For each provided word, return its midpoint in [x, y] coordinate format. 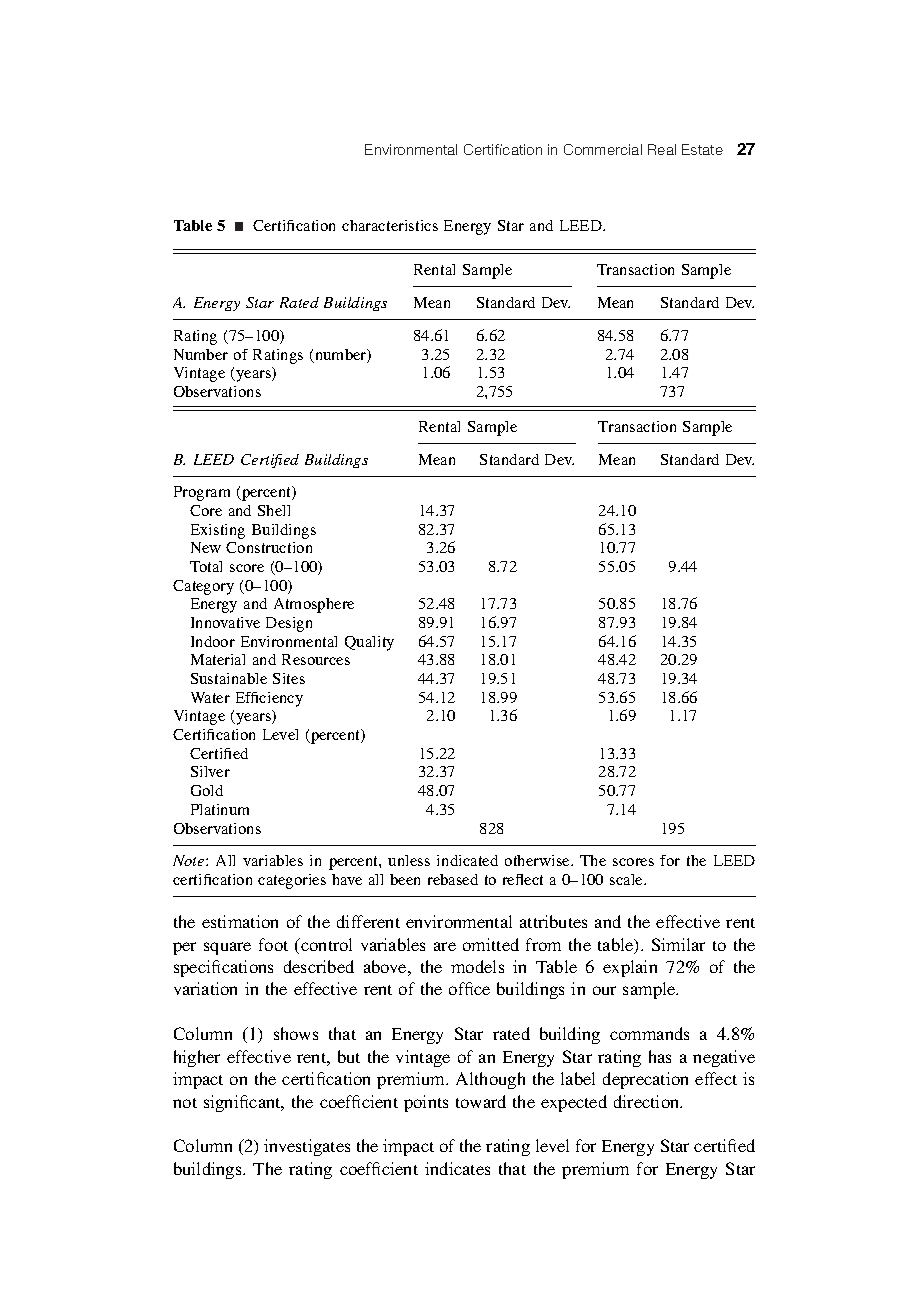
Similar [678, 944]
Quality [369, 643]
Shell [274, 510]
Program [202, 493]
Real [662, 149]
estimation [240, 921]
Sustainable [229, 678]
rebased [453, 879]
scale [627, 879]
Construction [269, 547]
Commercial [603, 149]
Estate [702, 149]
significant [243, 1103]
